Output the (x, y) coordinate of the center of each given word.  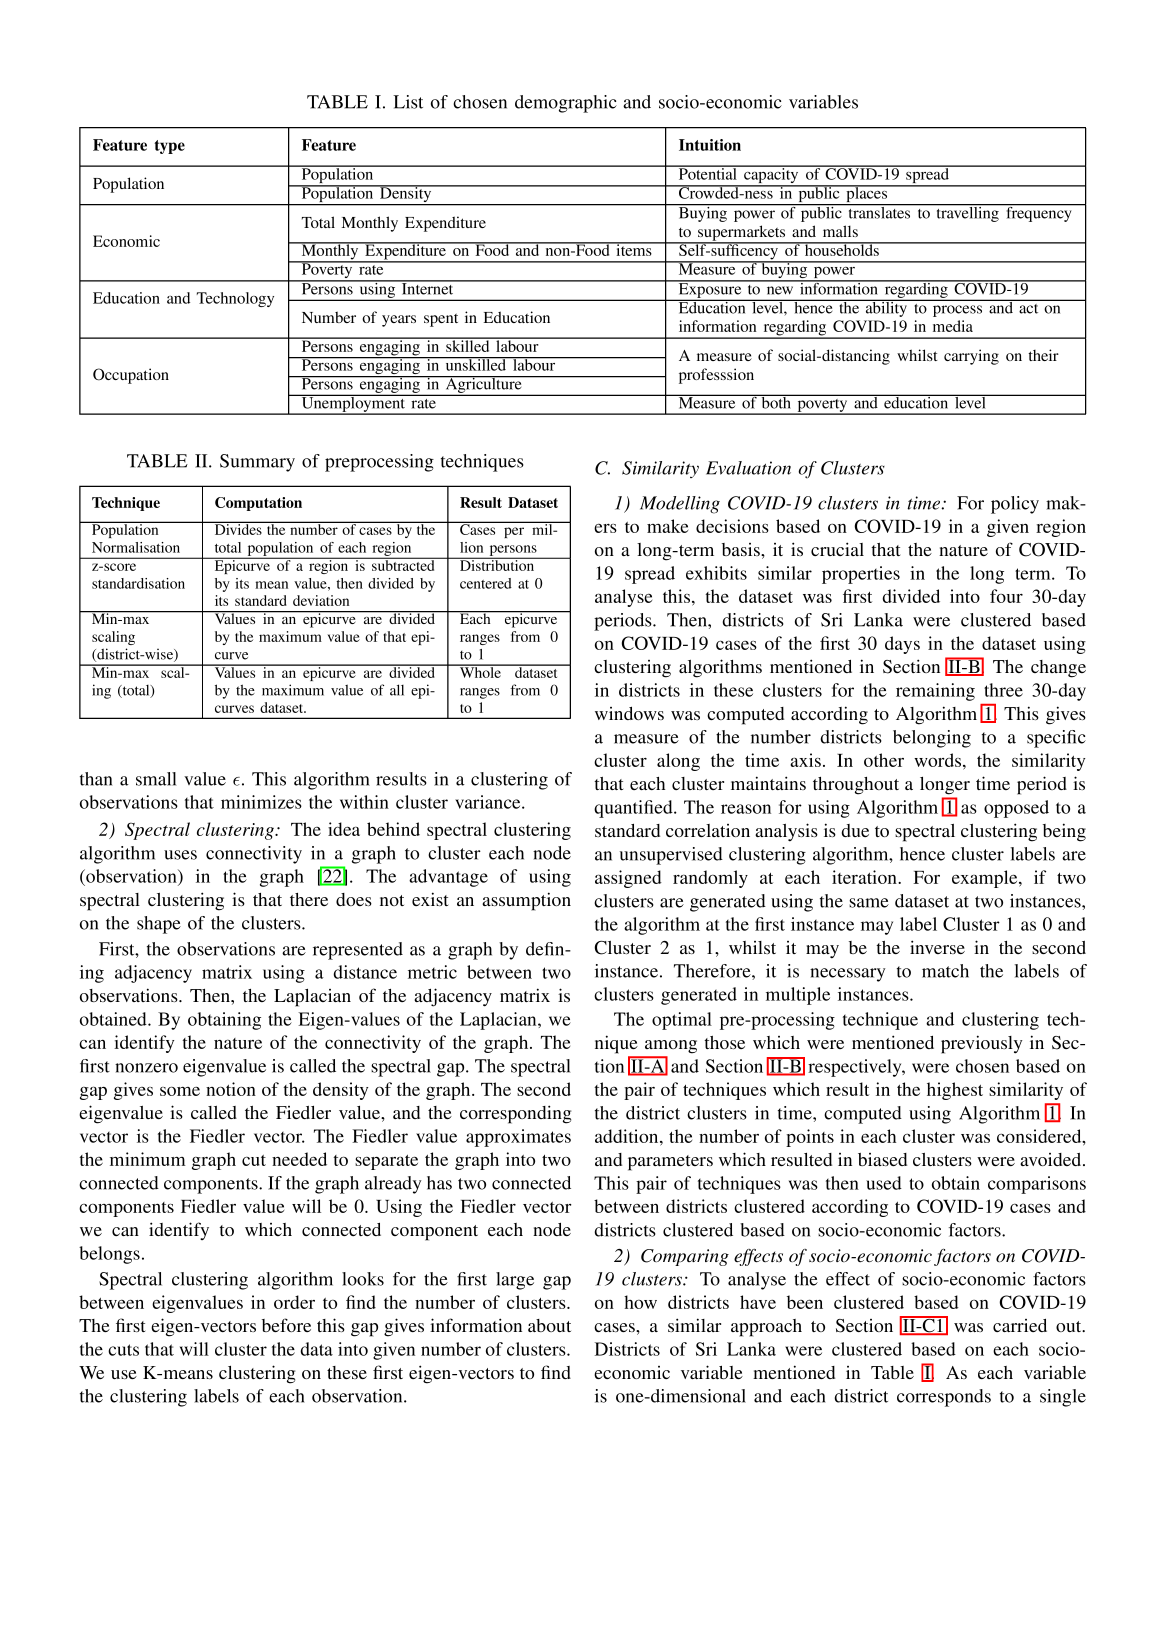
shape (159, 925)
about (549, 1325)
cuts (123, 1350)
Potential (708, 173)
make (667, 526)
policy (1015, 505)
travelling (967, 213)
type (169, 147)
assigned (628, 879)
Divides (238, 528)
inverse (937, 947)
